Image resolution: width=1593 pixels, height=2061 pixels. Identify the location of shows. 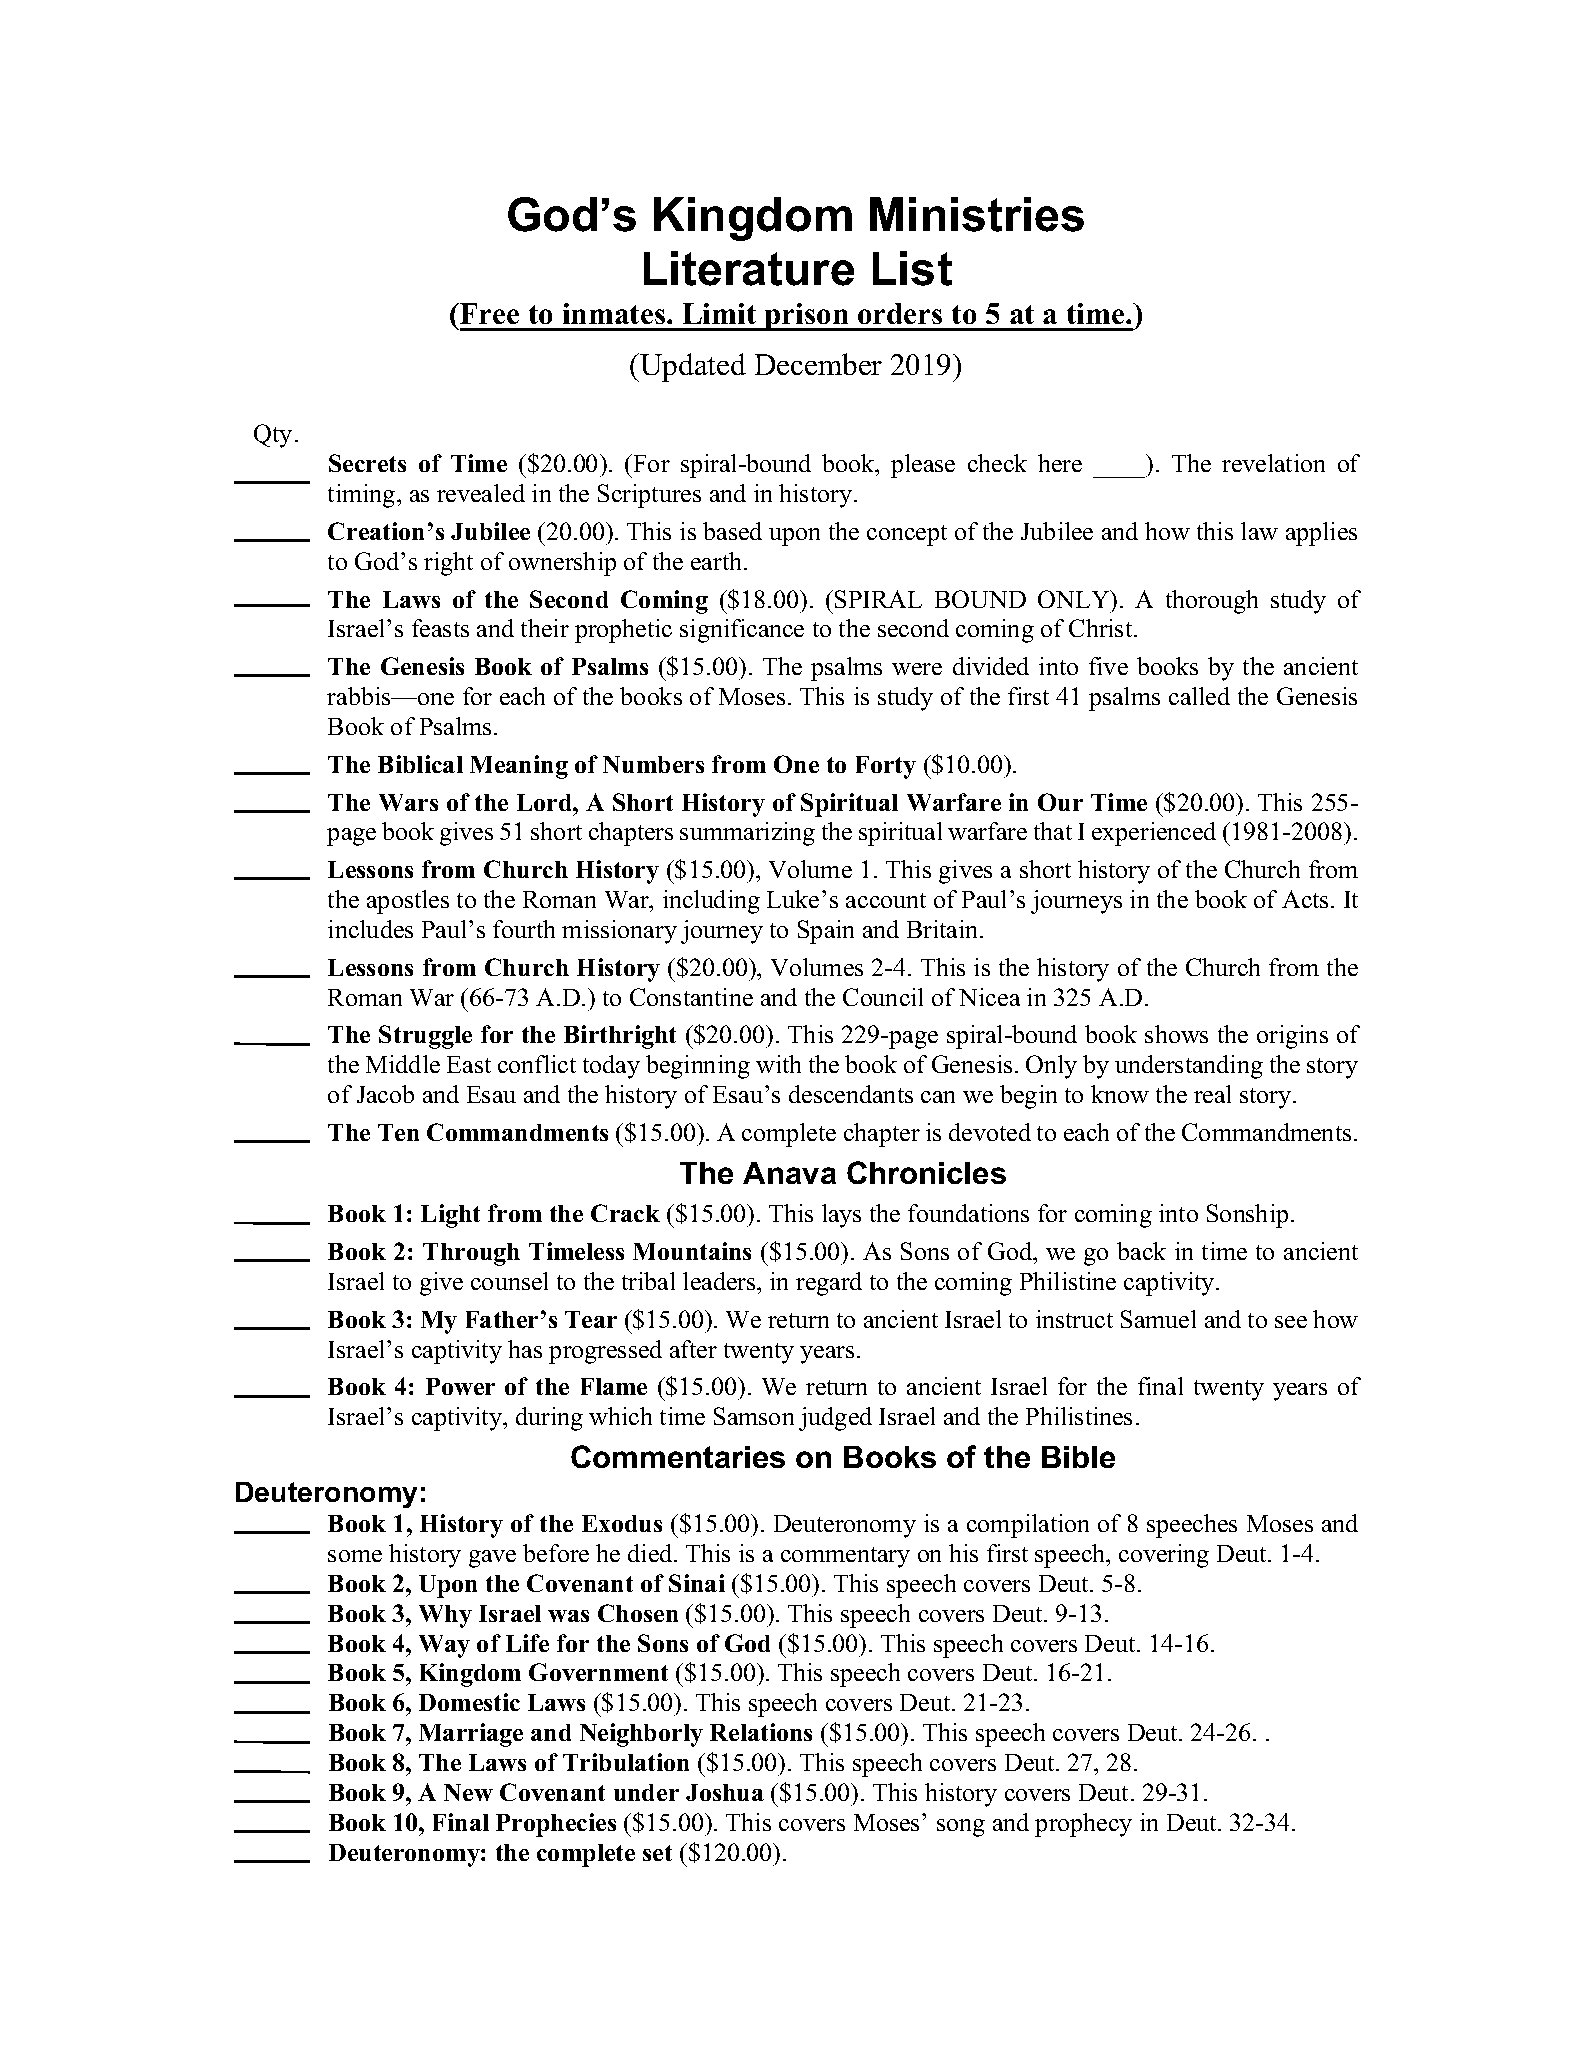
(1176, 1034).
